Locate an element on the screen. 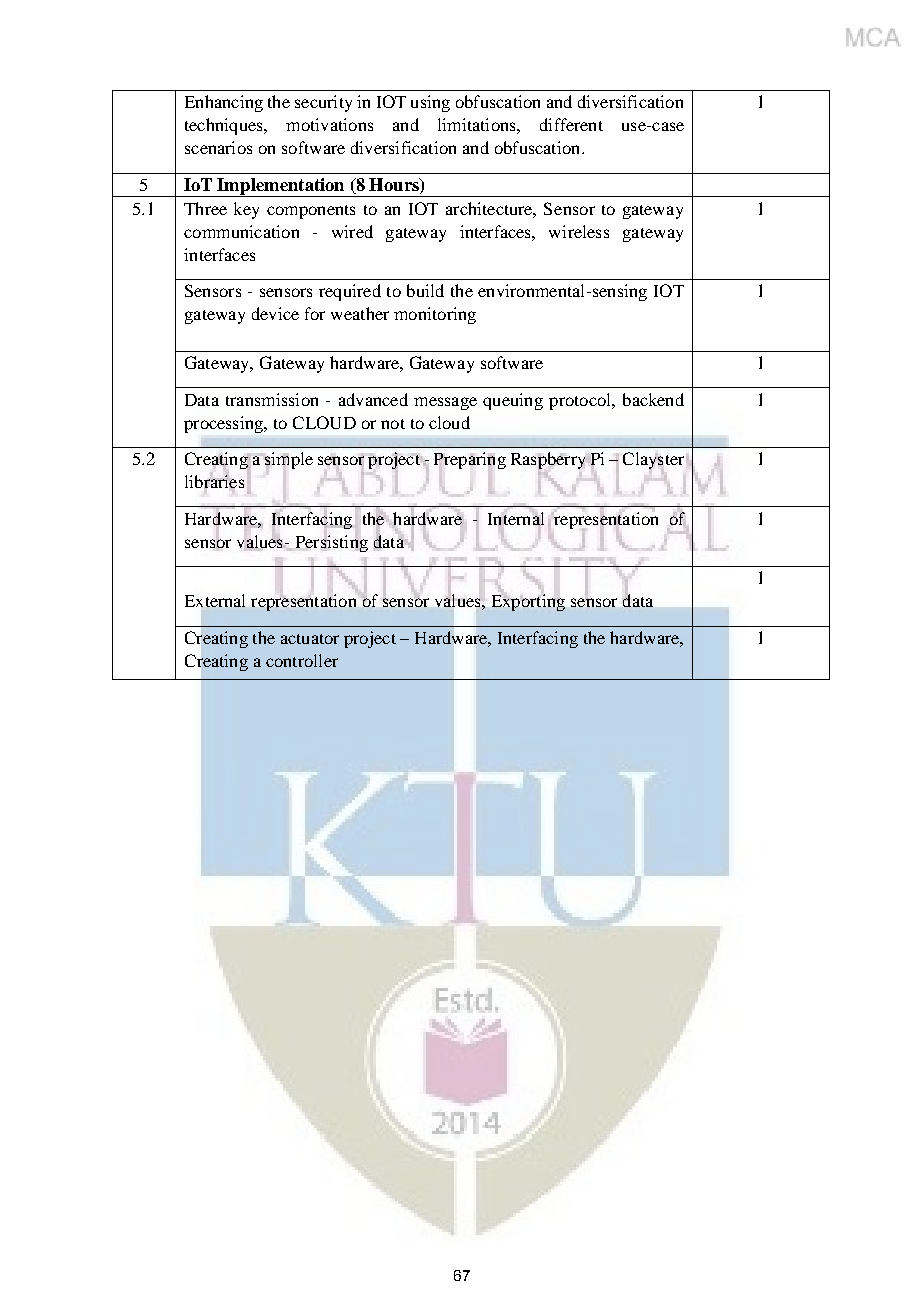 The image size is (924, 1308). device is located at coordinates (275, 313).
